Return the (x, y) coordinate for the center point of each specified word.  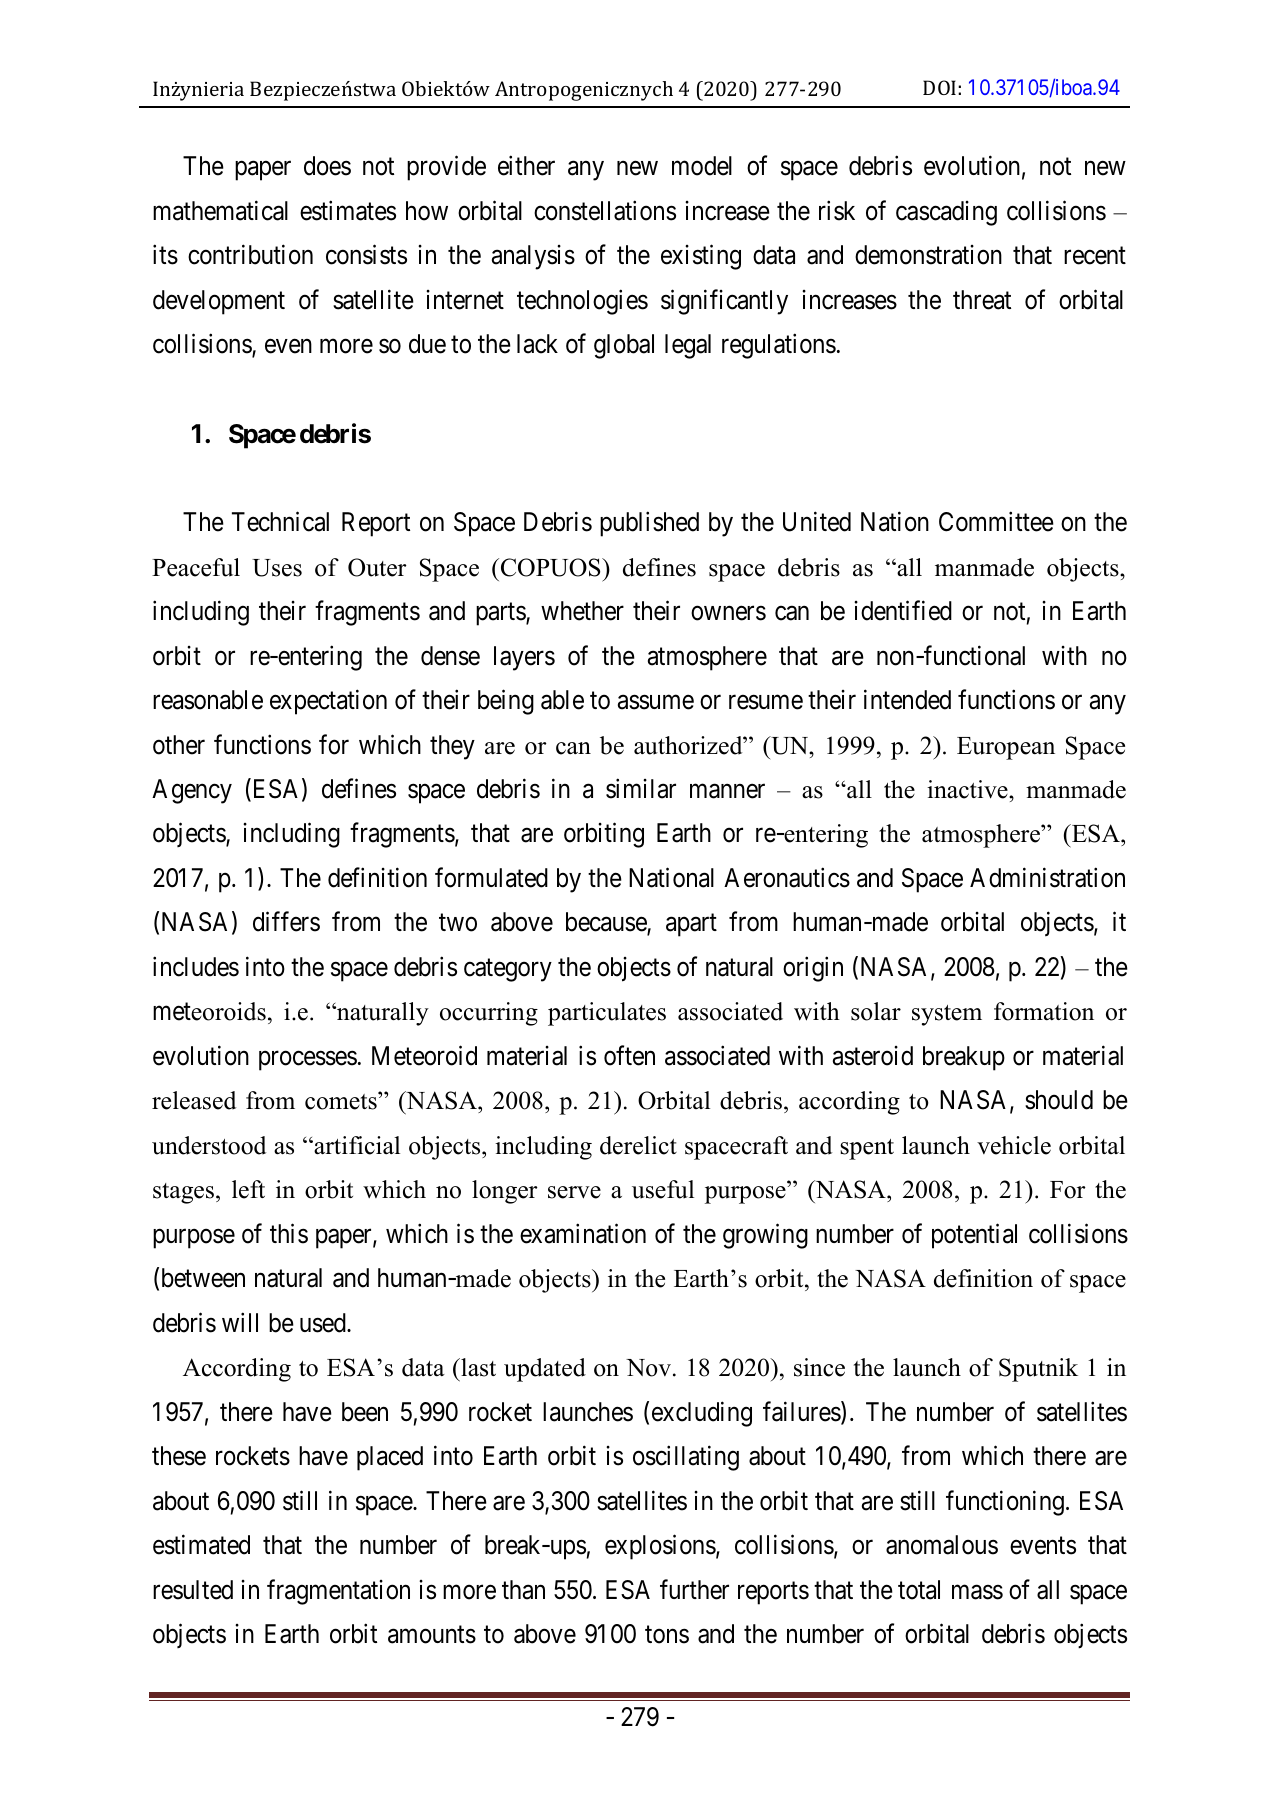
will (240, 1322)
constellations (605, 210)
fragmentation (338, 1592)
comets (342, 1101)
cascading (946, 213)
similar (641, 788)
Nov (648, 1368)
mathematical (220, 210)
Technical (280, 521)
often (629, 1055)
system (947, 1015)
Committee (996, 521)
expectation (328, 702)
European (1006, 748)
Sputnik (1038, 1370)
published (649, 524)
